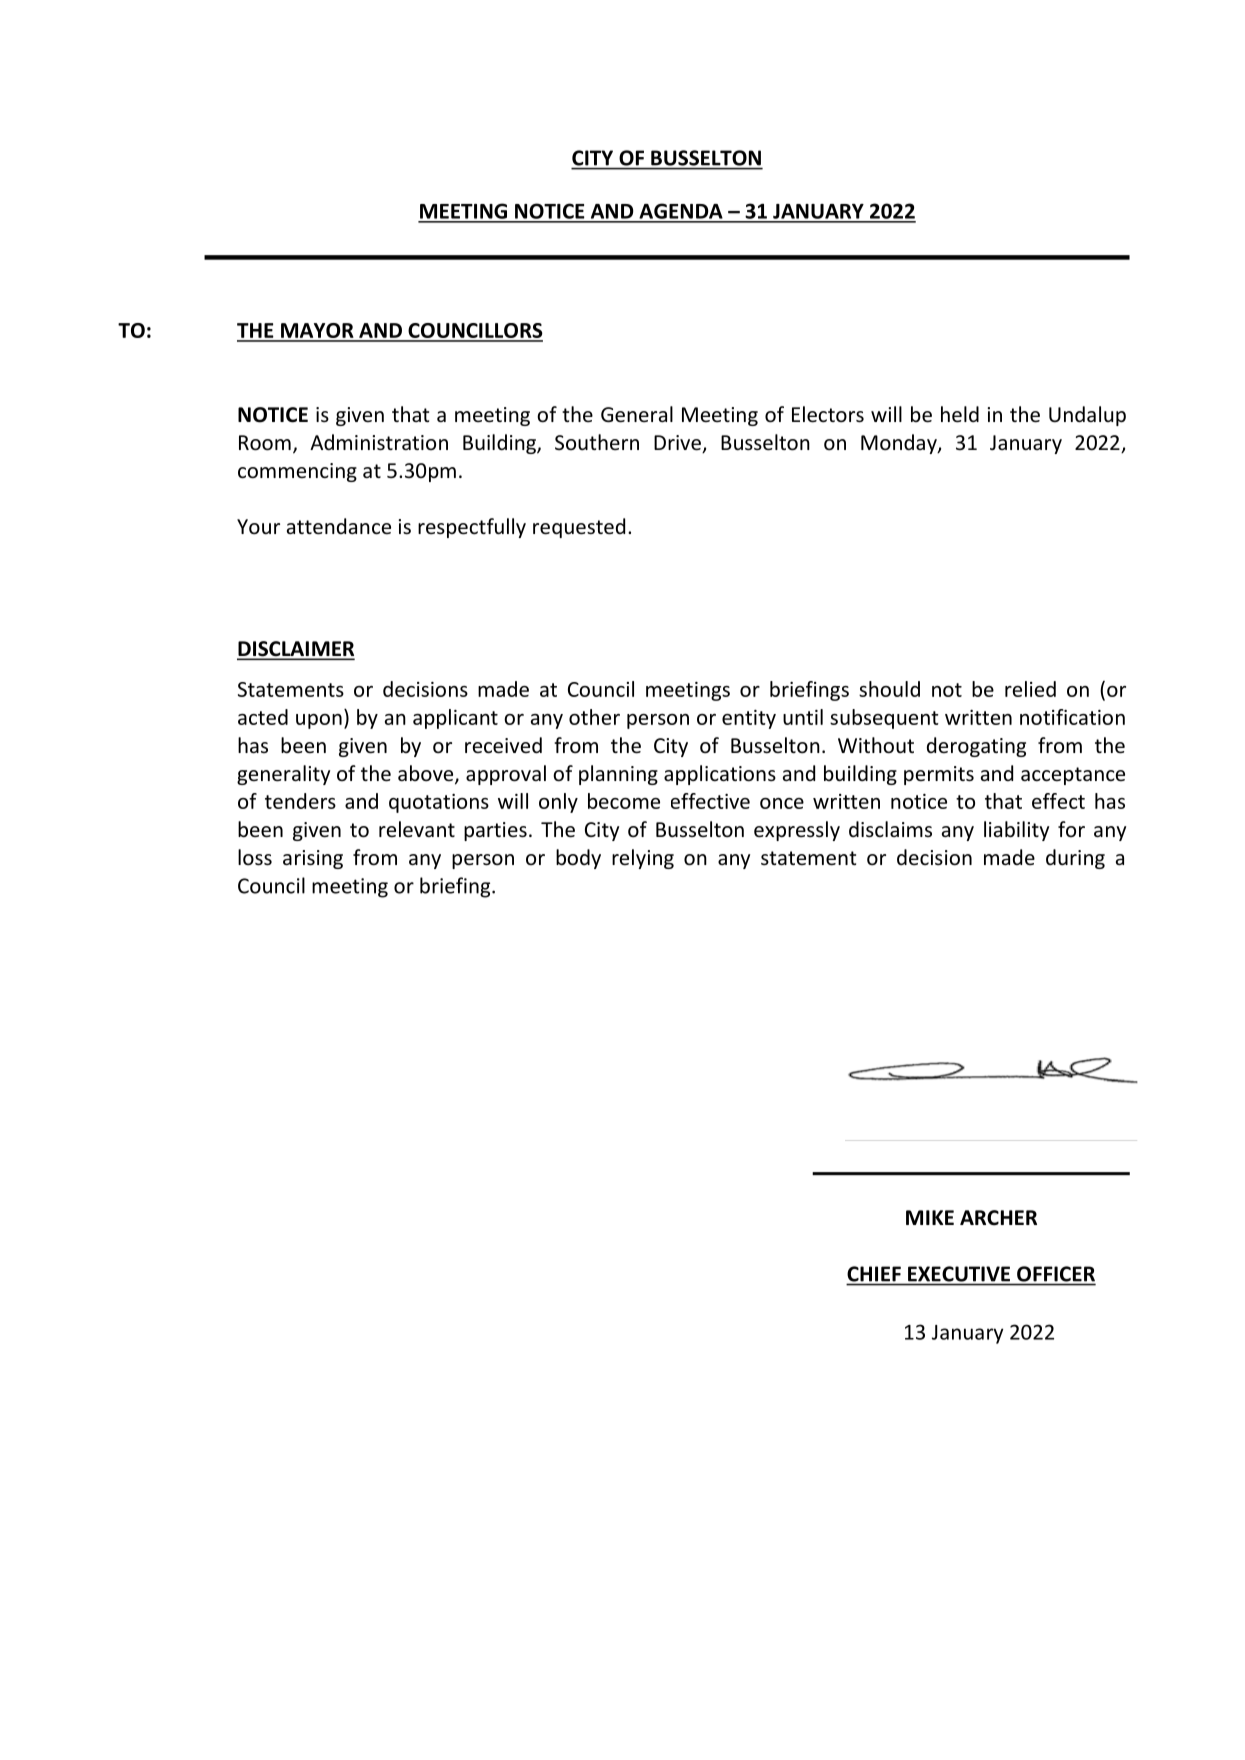 Image resolution: width=1245 pixels, height=1760 pixels. What do you see at coordinates (930, 1217) in the screenshot?
I see `MIKE` at bounding box center [930, 1217].
